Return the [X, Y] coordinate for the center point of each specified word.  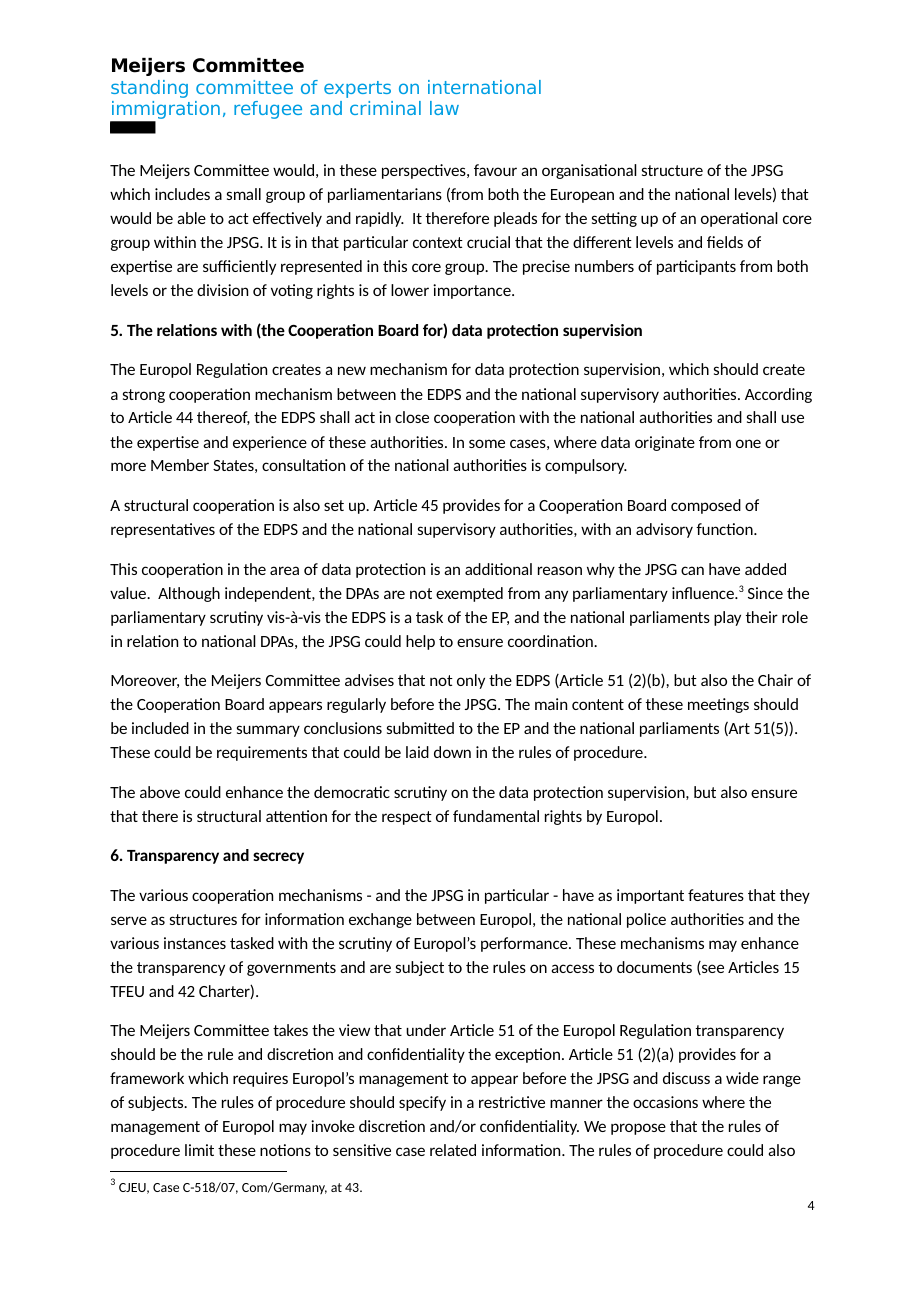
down [452, 752]
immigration [165, 111]
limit [199, 1150]
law [444, 108]
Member [180, 465]
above [160, 792]
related [453, 1150]
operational [739, 219]
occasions [665, 1102]
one [748, 443]
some [487, 443]
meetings [718, 705]
